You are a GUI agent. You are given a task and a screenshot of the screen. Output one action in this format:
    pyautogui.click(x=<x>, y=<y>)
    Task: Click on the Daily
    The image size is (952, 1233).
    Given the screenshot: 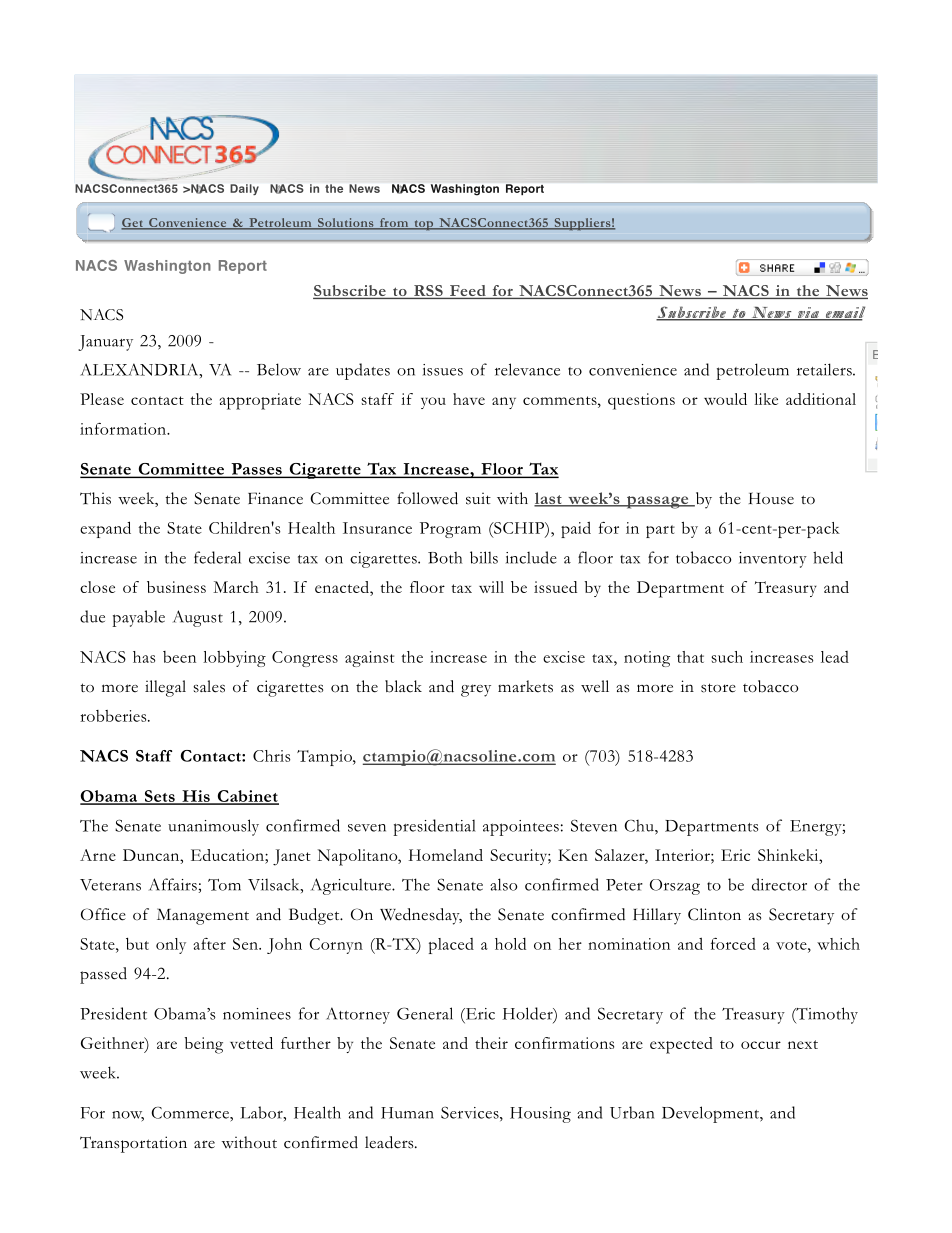 What is the action you would take?
    pyautogui.click(x=244, y=189)
